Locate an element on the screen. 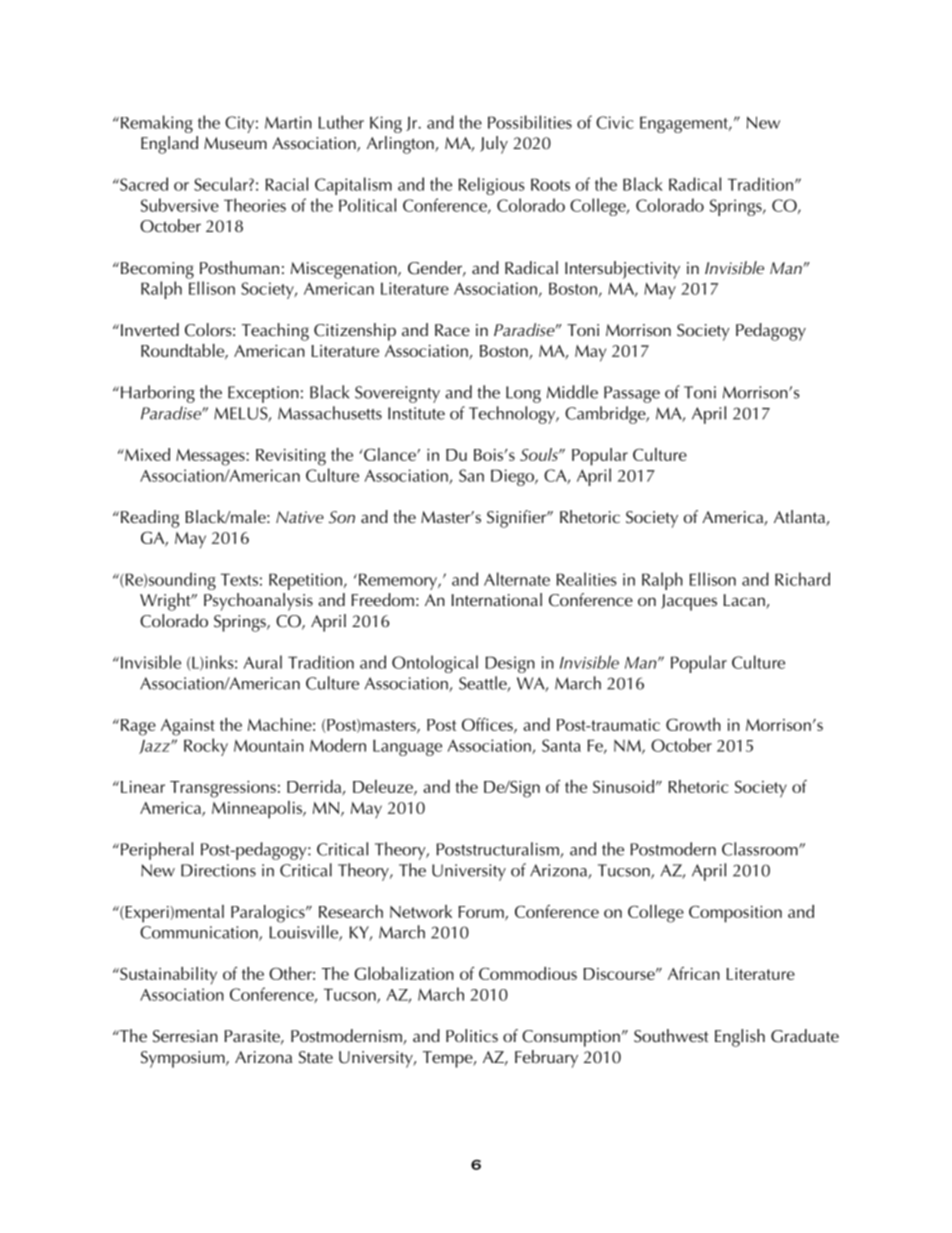  Engagement is located at coordinates (685, 124).
